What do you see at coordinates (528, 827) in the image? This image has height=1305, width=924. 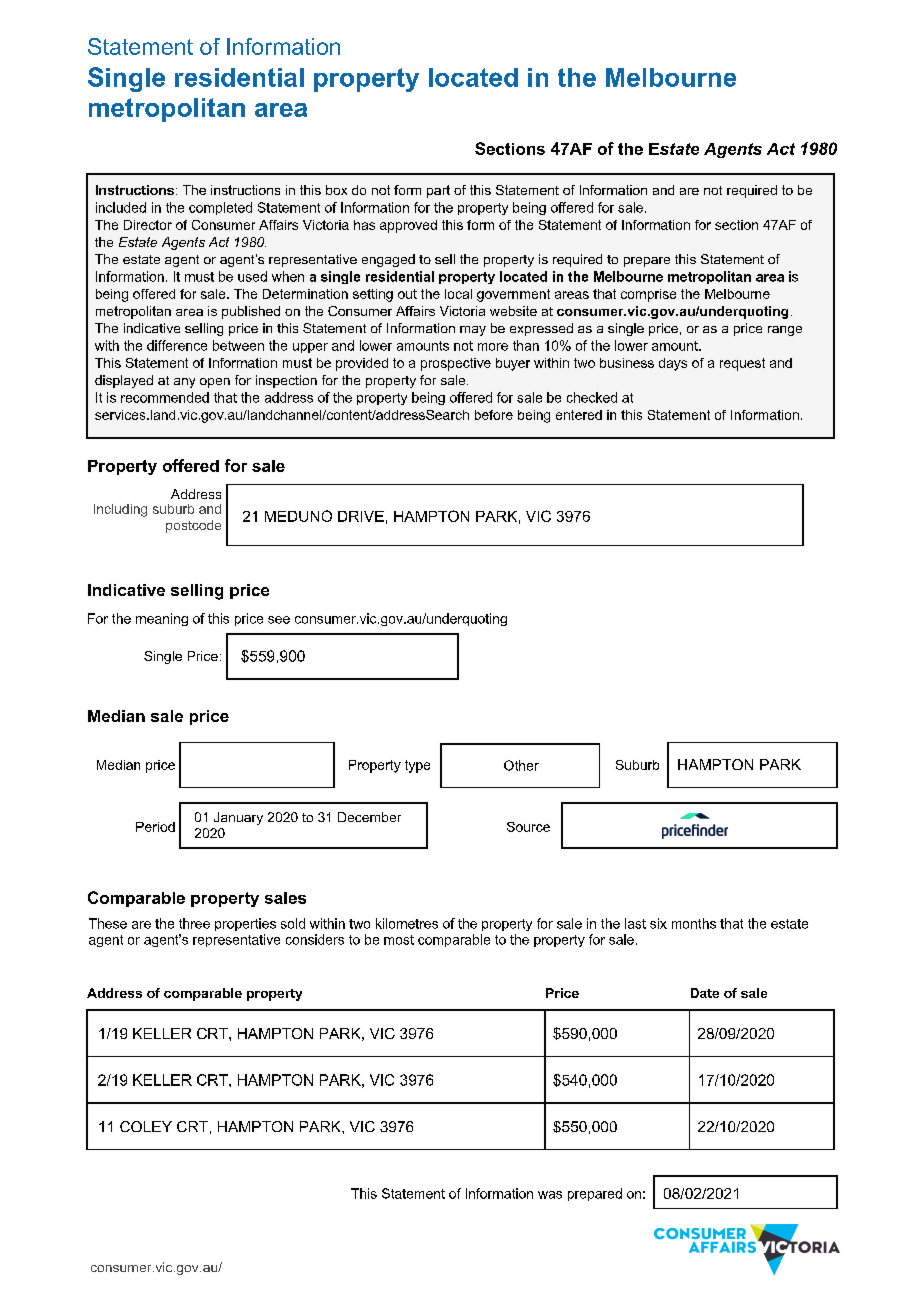 I see `Source` at bounding box center [528, 827].
